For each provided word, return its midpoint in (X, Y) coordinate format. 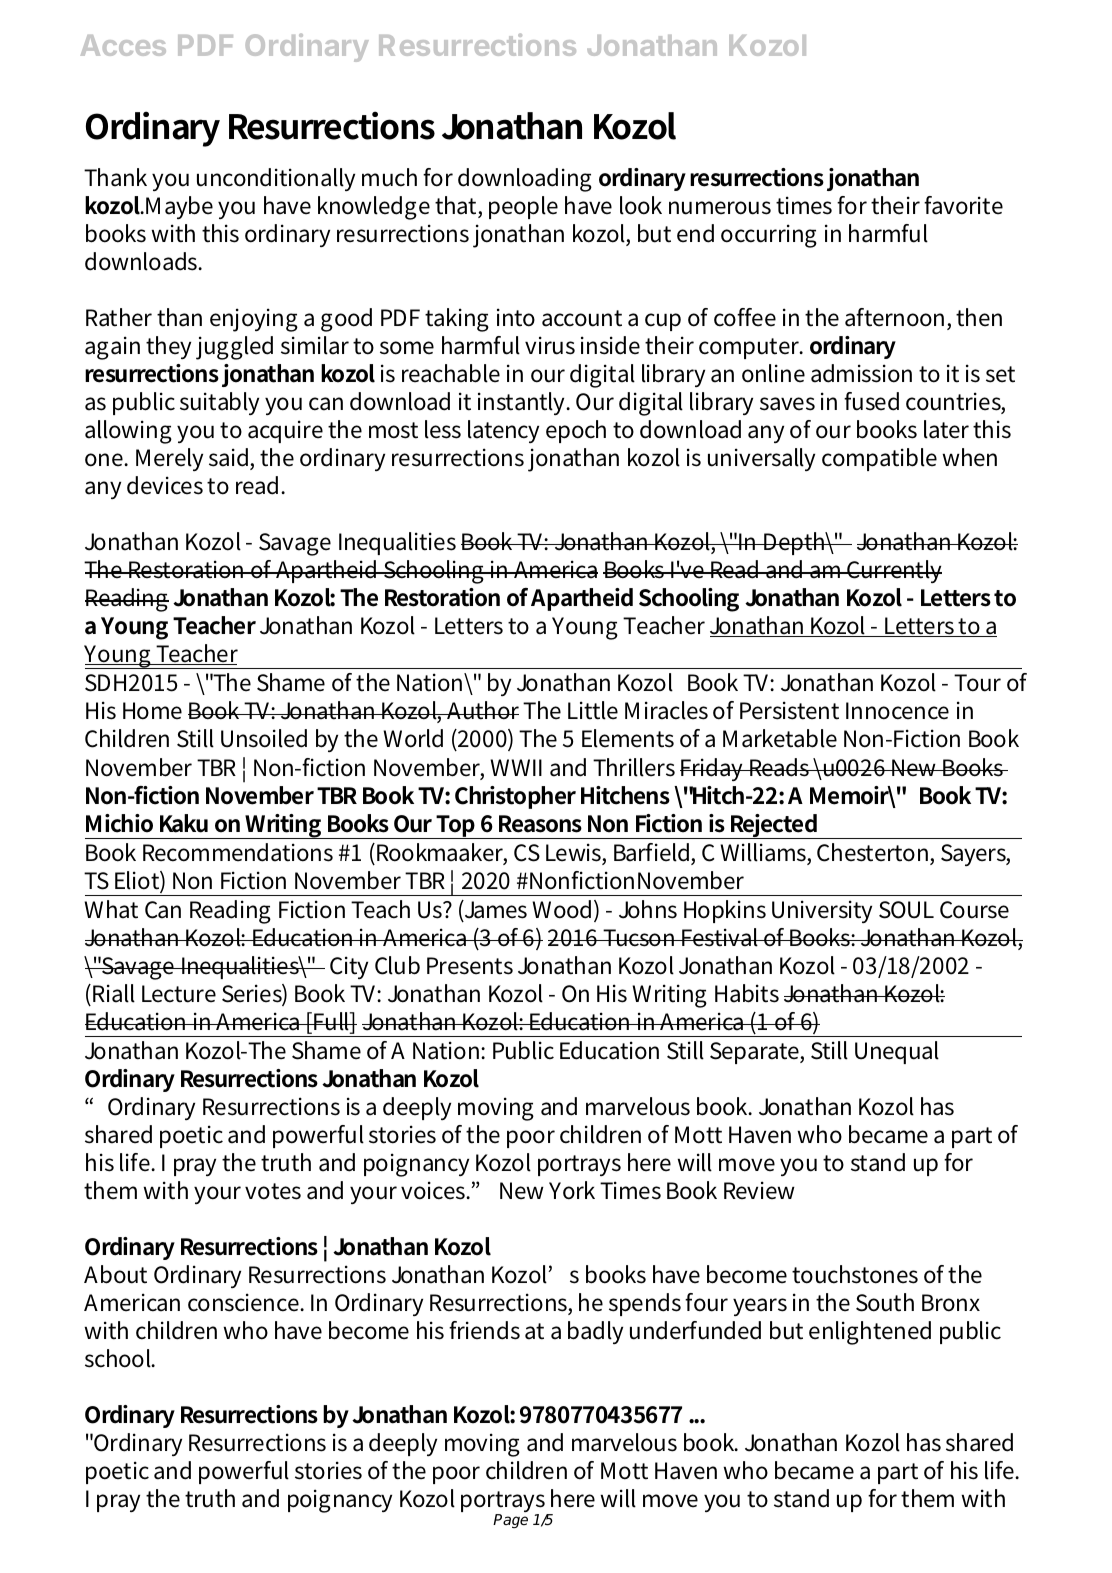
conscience (245, 1302)
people (523, 207)
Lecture (179, 994)
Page (510, 1521)
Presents (470, 966)
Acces (123, 45)
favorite (963, 205)
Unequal (897, 1052)
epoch (576, 431)
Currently (893, 571)
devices (165, 485)
